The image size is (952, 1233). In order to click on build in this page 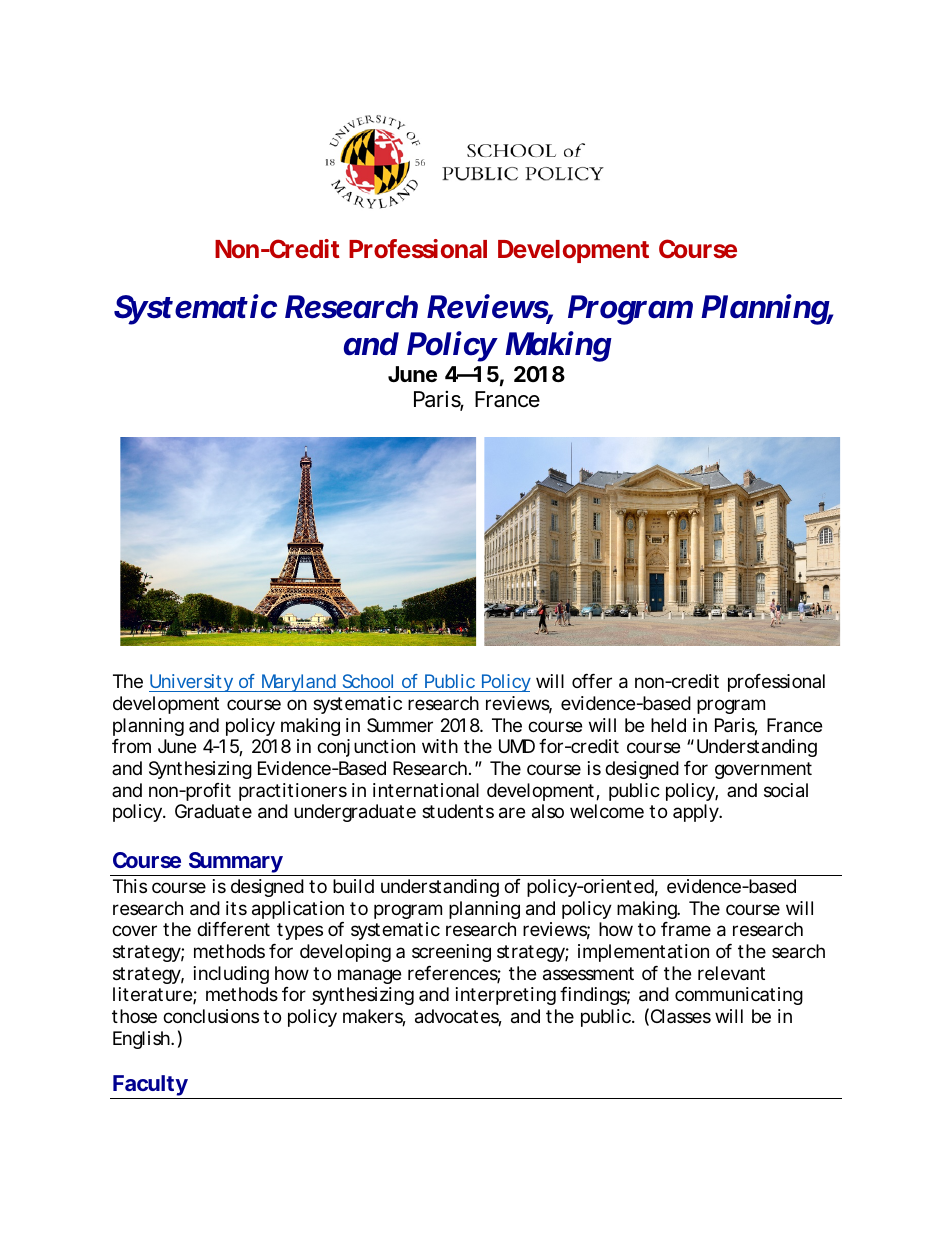, I will do `click(353, 886)`.
